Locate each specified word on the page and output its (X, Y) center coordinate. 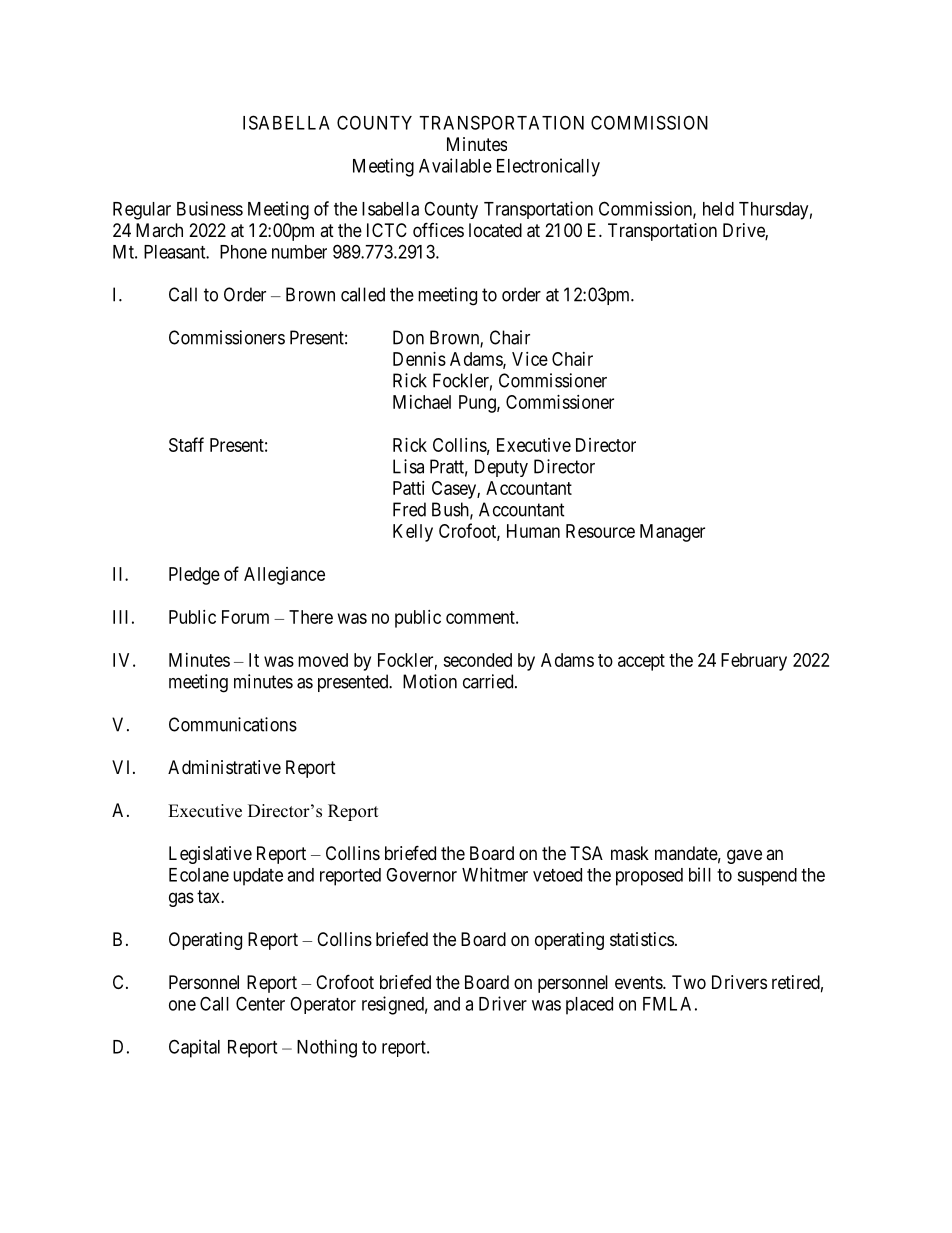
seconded (477, 660)
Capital (194, 1048)
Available (455, 165)
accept (641, 662)
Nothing (327, 1048)
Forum (245, 617)
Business (210, 208)
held (718, 209)
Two (689, 982)
